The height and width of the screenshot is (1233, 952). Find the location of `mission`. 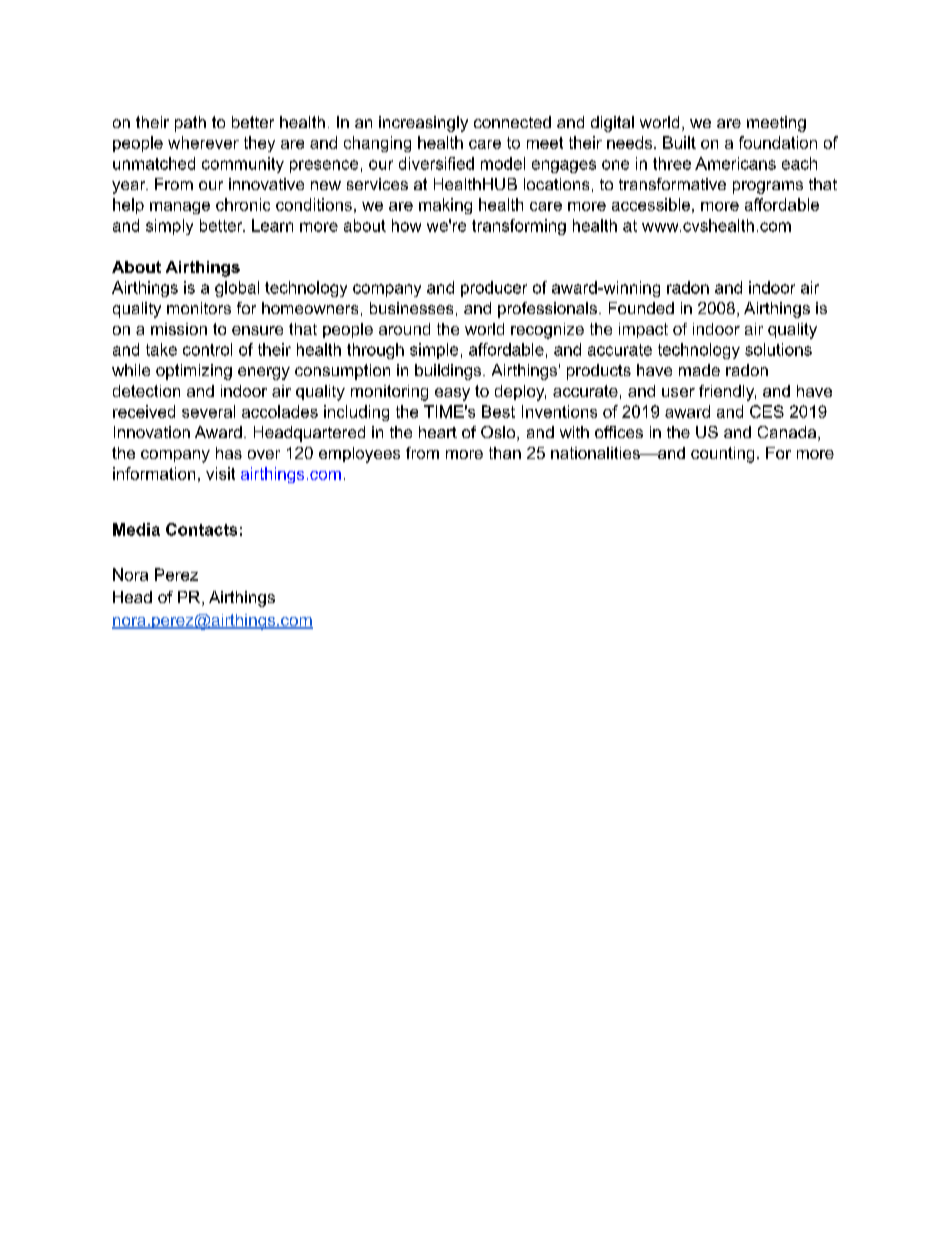

mission is located at coordinates (179, 329).
